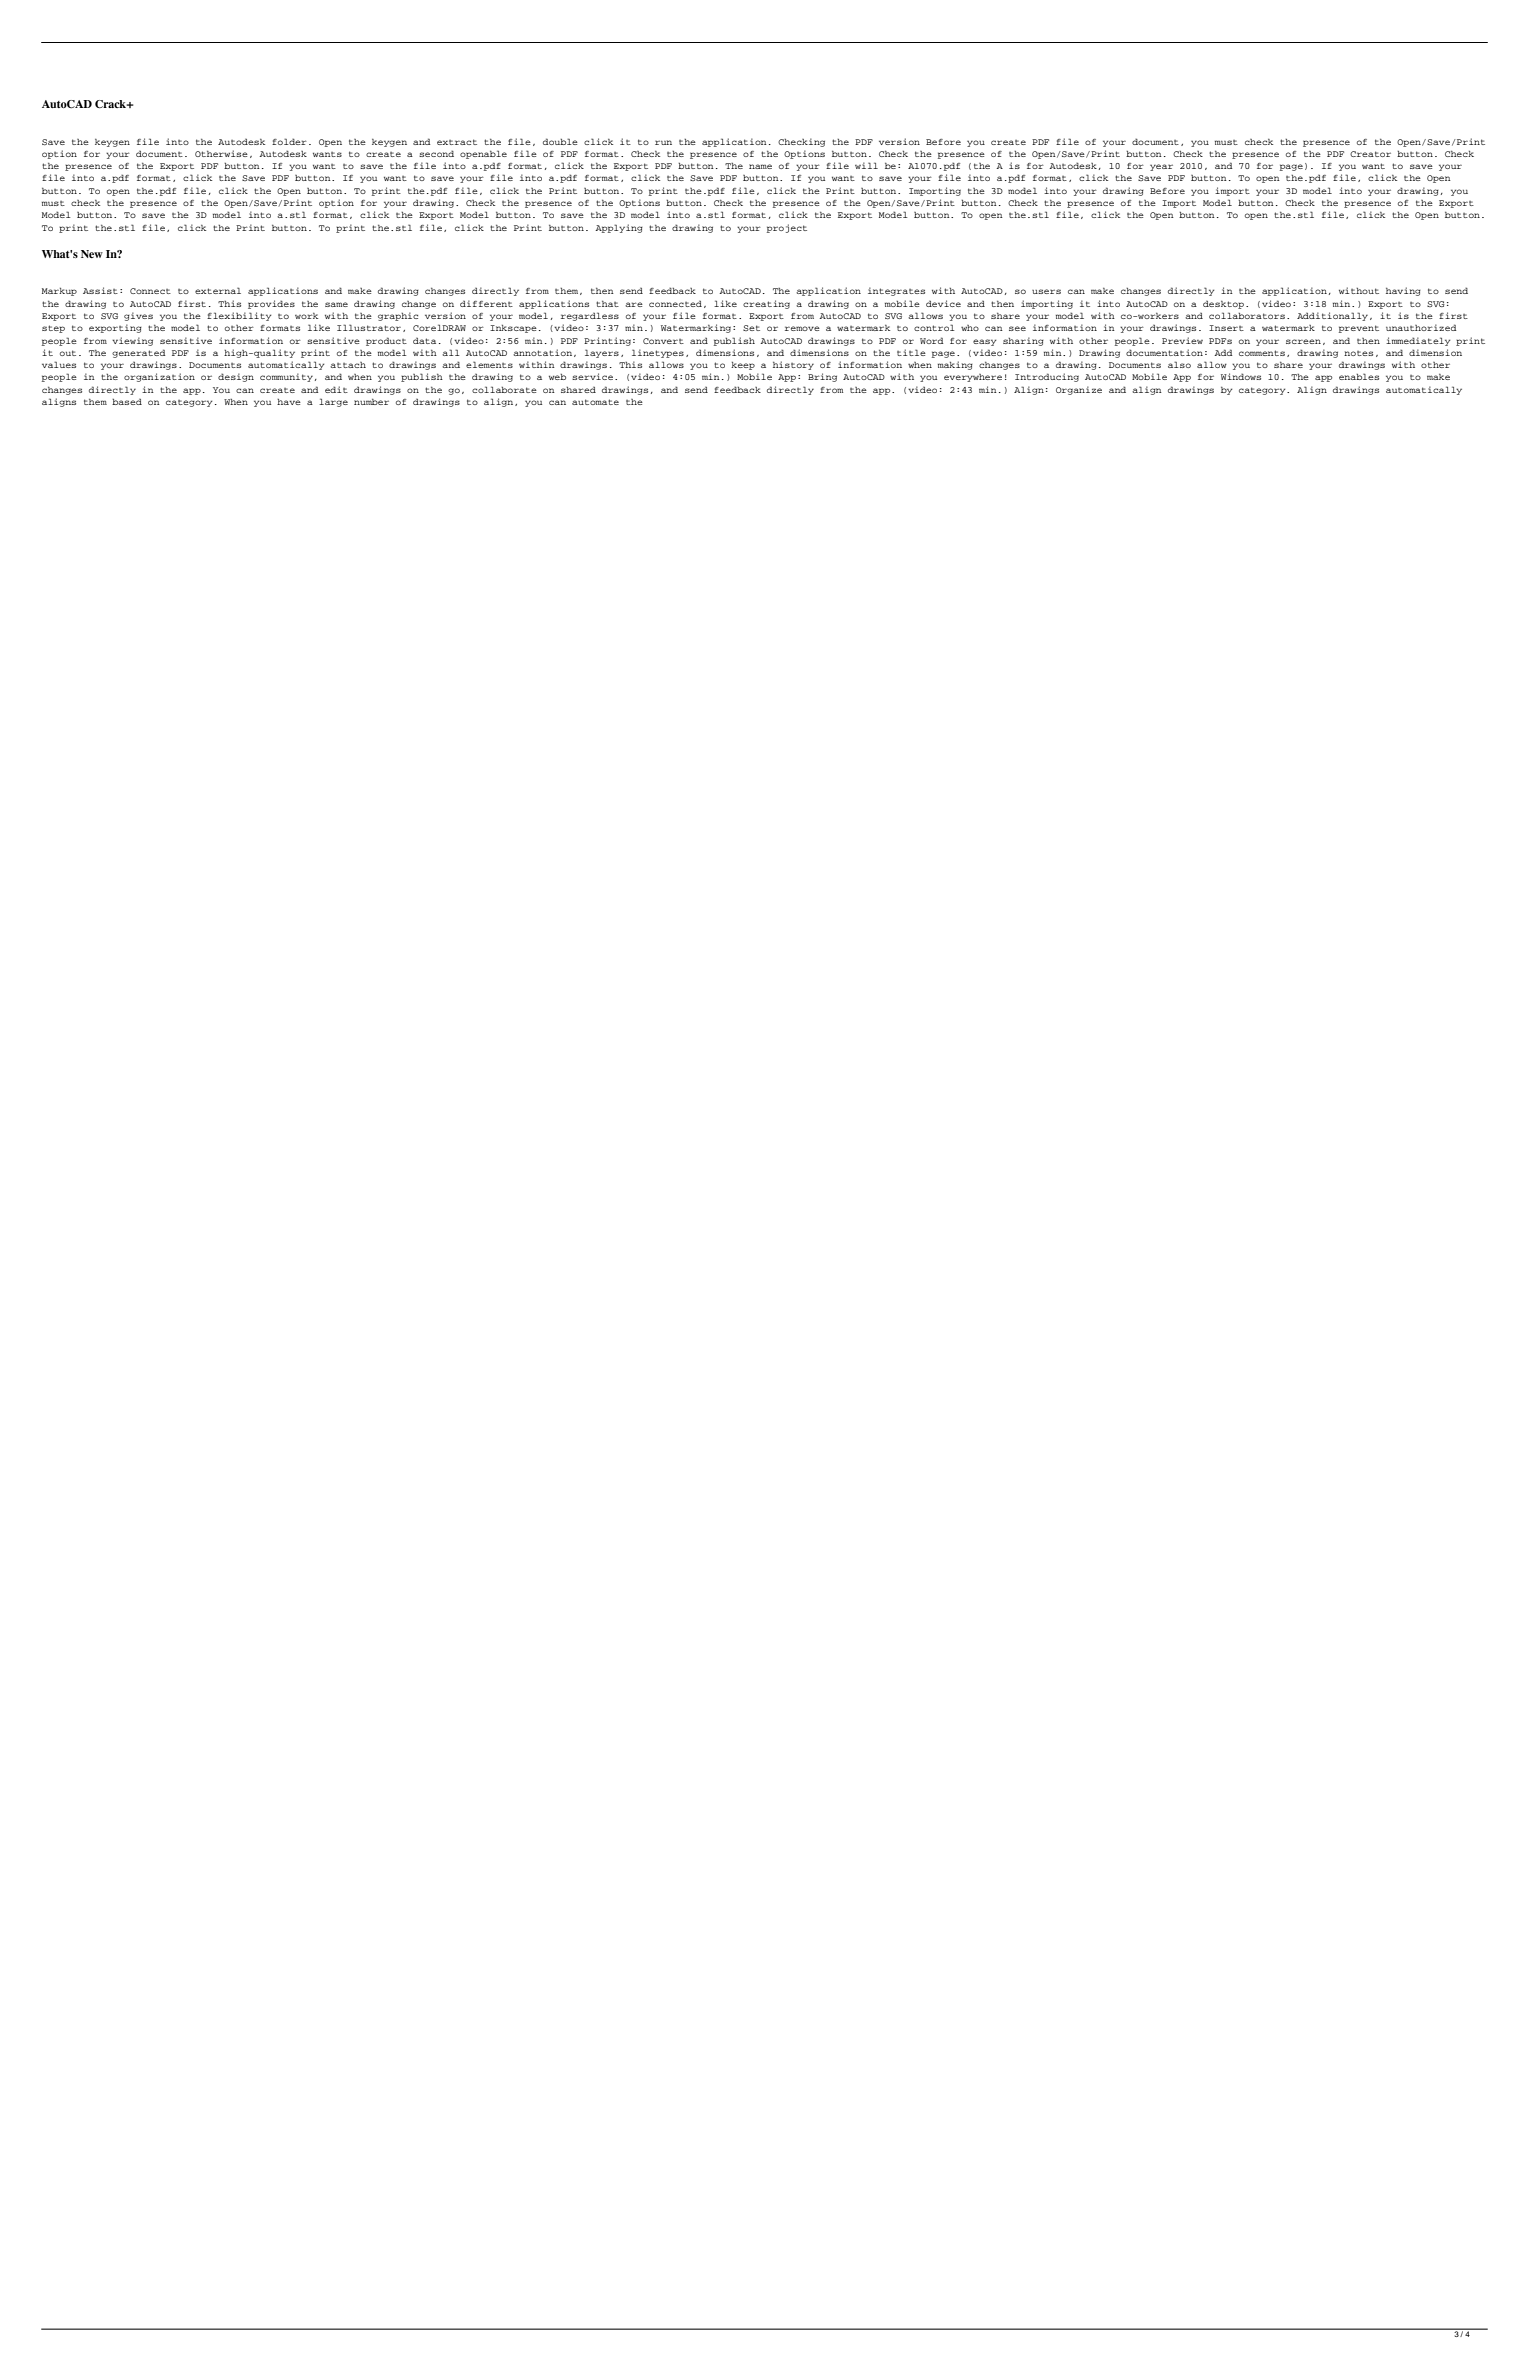  I want to click on automate, so click(595, 402).
